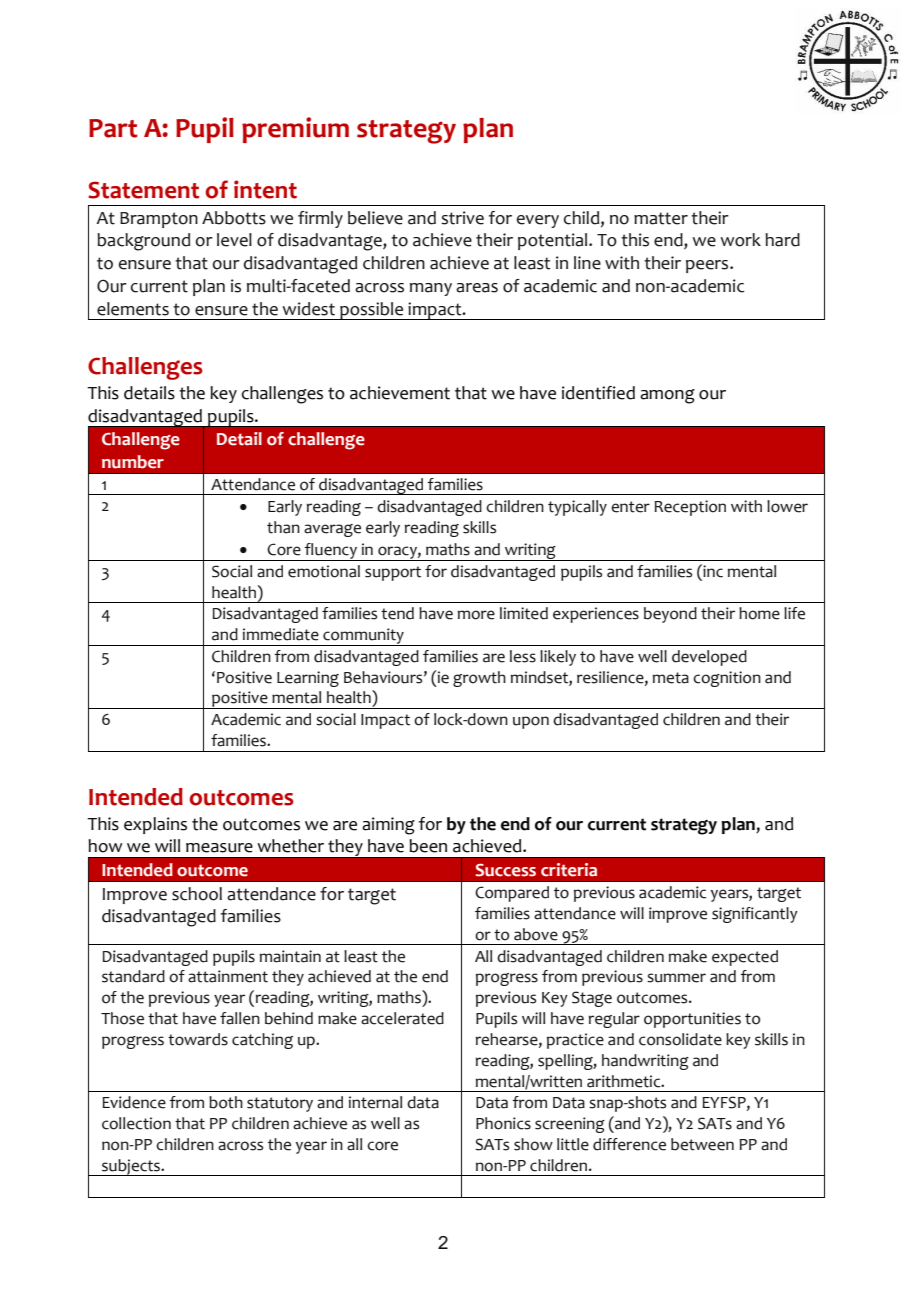 The height and width of the screenshot is (1308, 924). Describe the element at coordinates (503, 1123) in the screenshot. I see `Phonics` at that location.
